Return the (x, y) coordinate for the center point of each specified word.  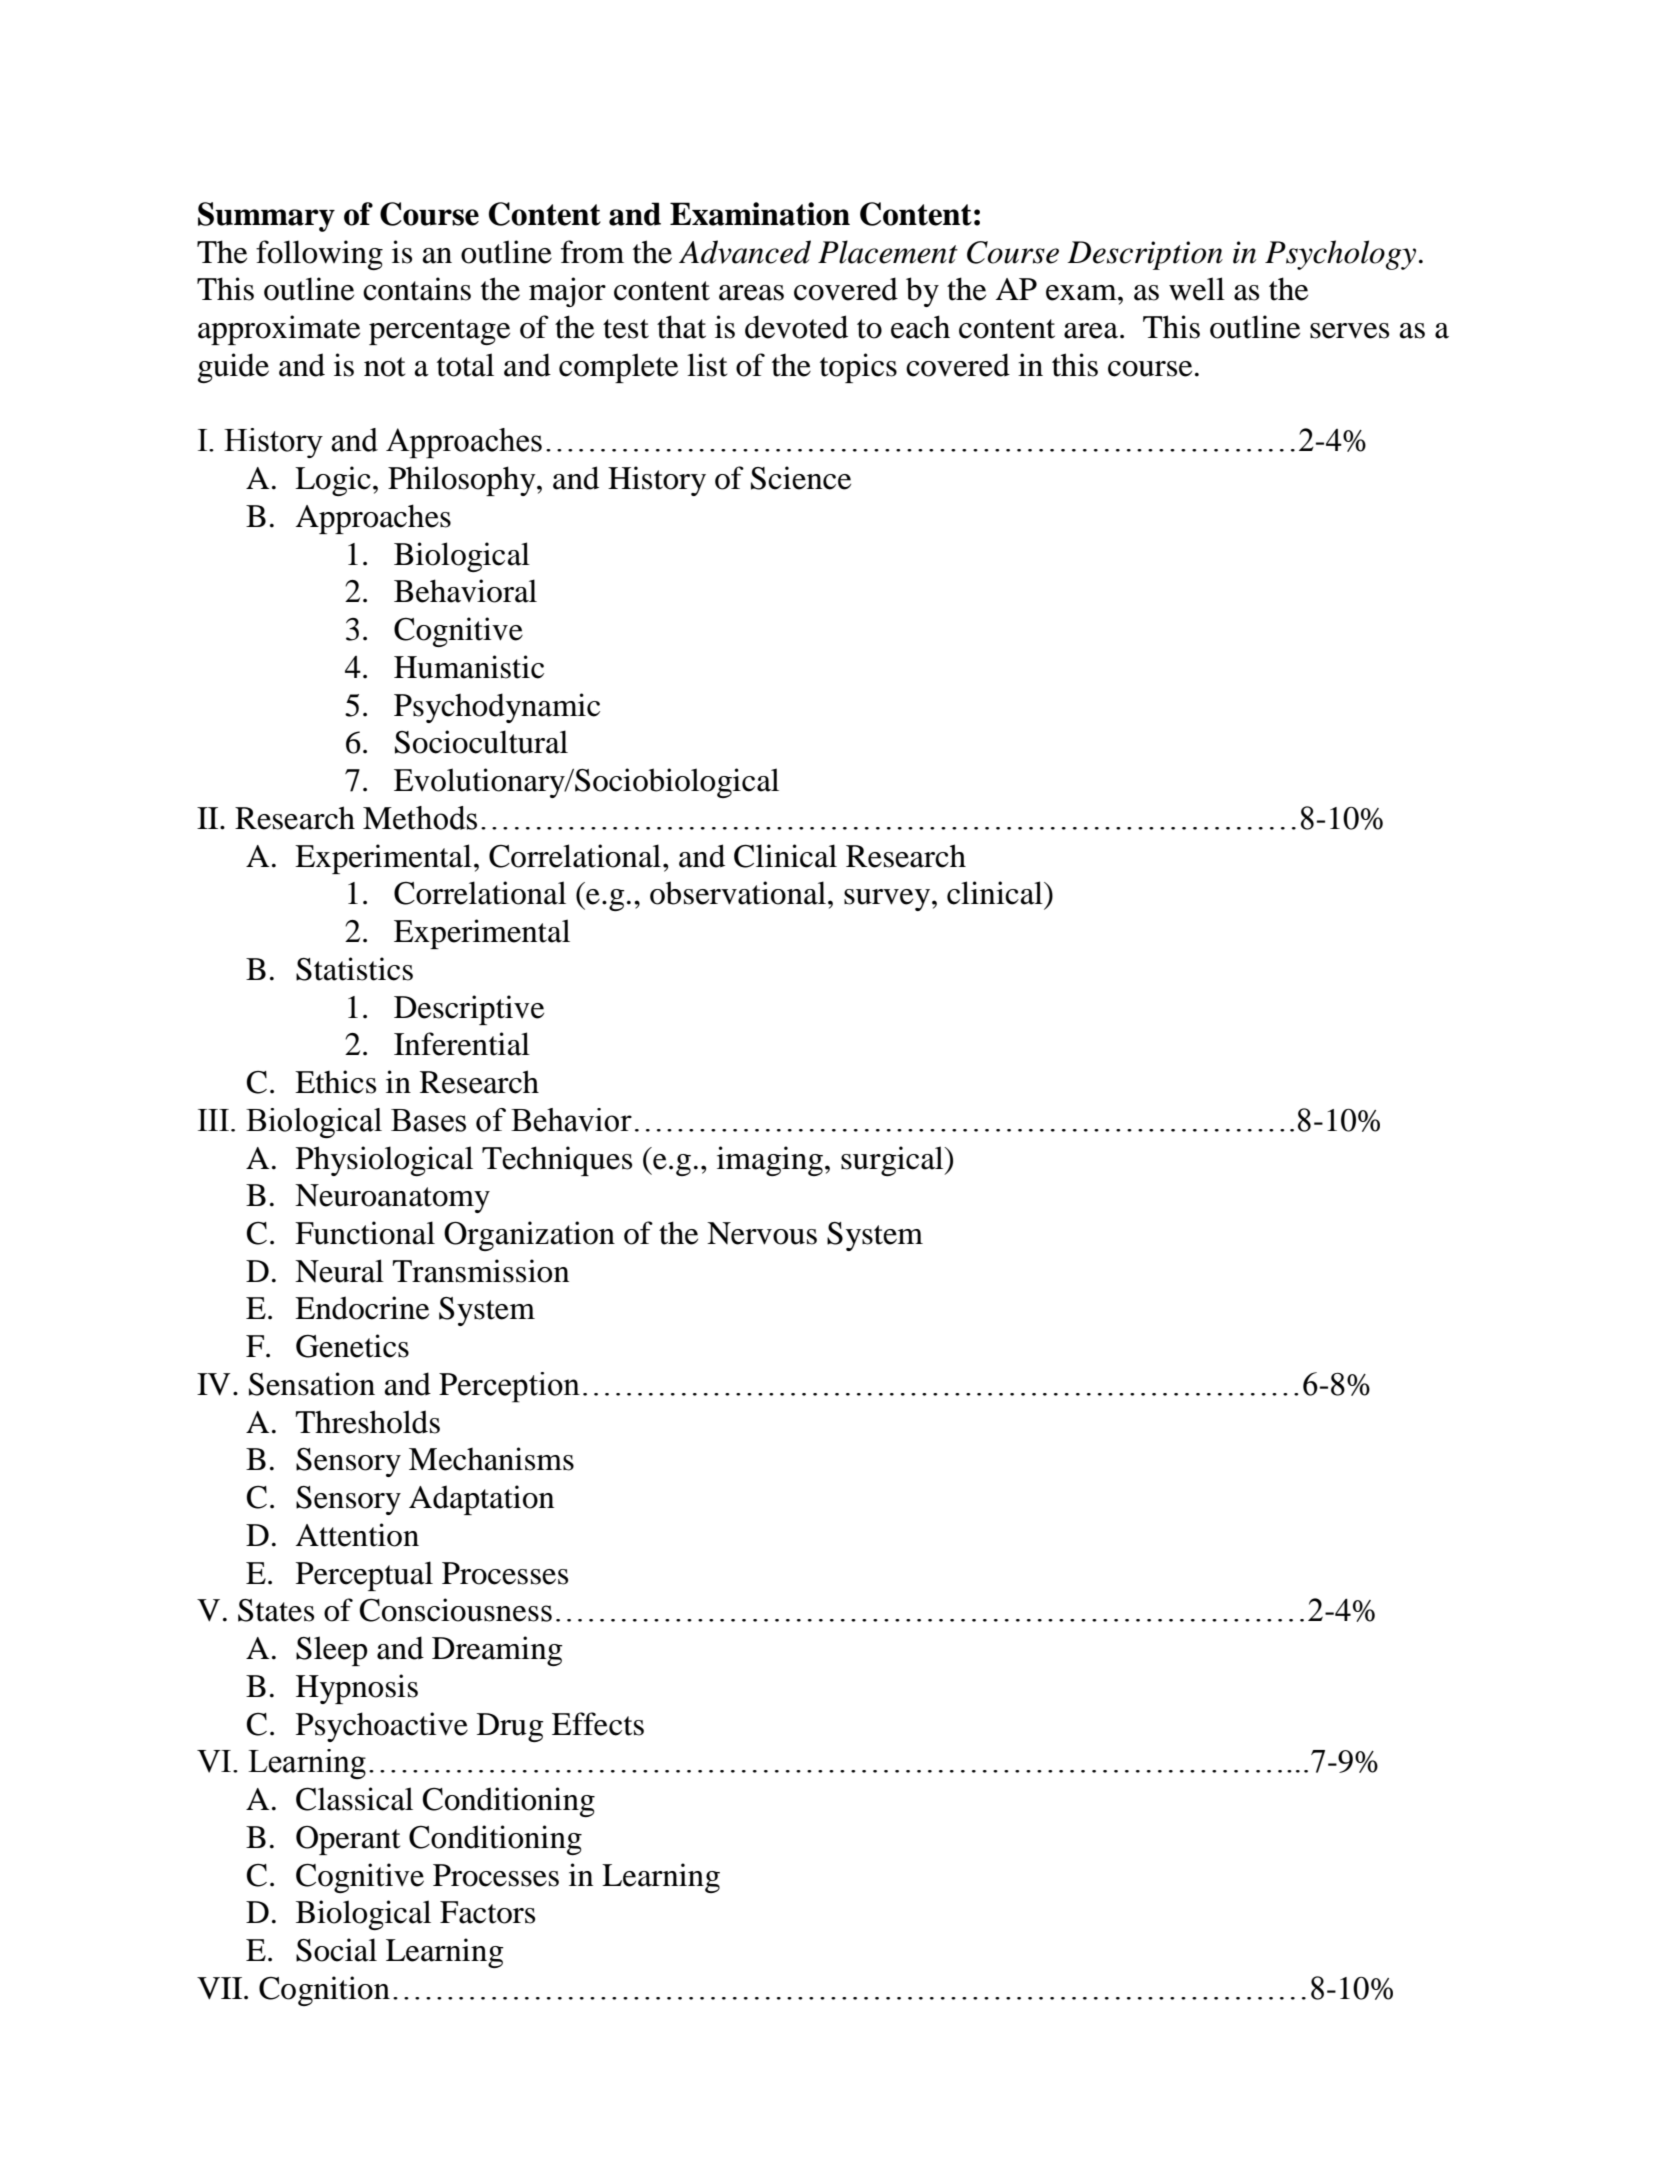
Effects (598, 1724)
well (1197, 289)
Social (336, 1950)
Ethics (335, 1082)
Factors (487, 1912)
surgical (893, 1161)
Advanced (745, 252)
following (319, 255)
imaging (770, 1161)
